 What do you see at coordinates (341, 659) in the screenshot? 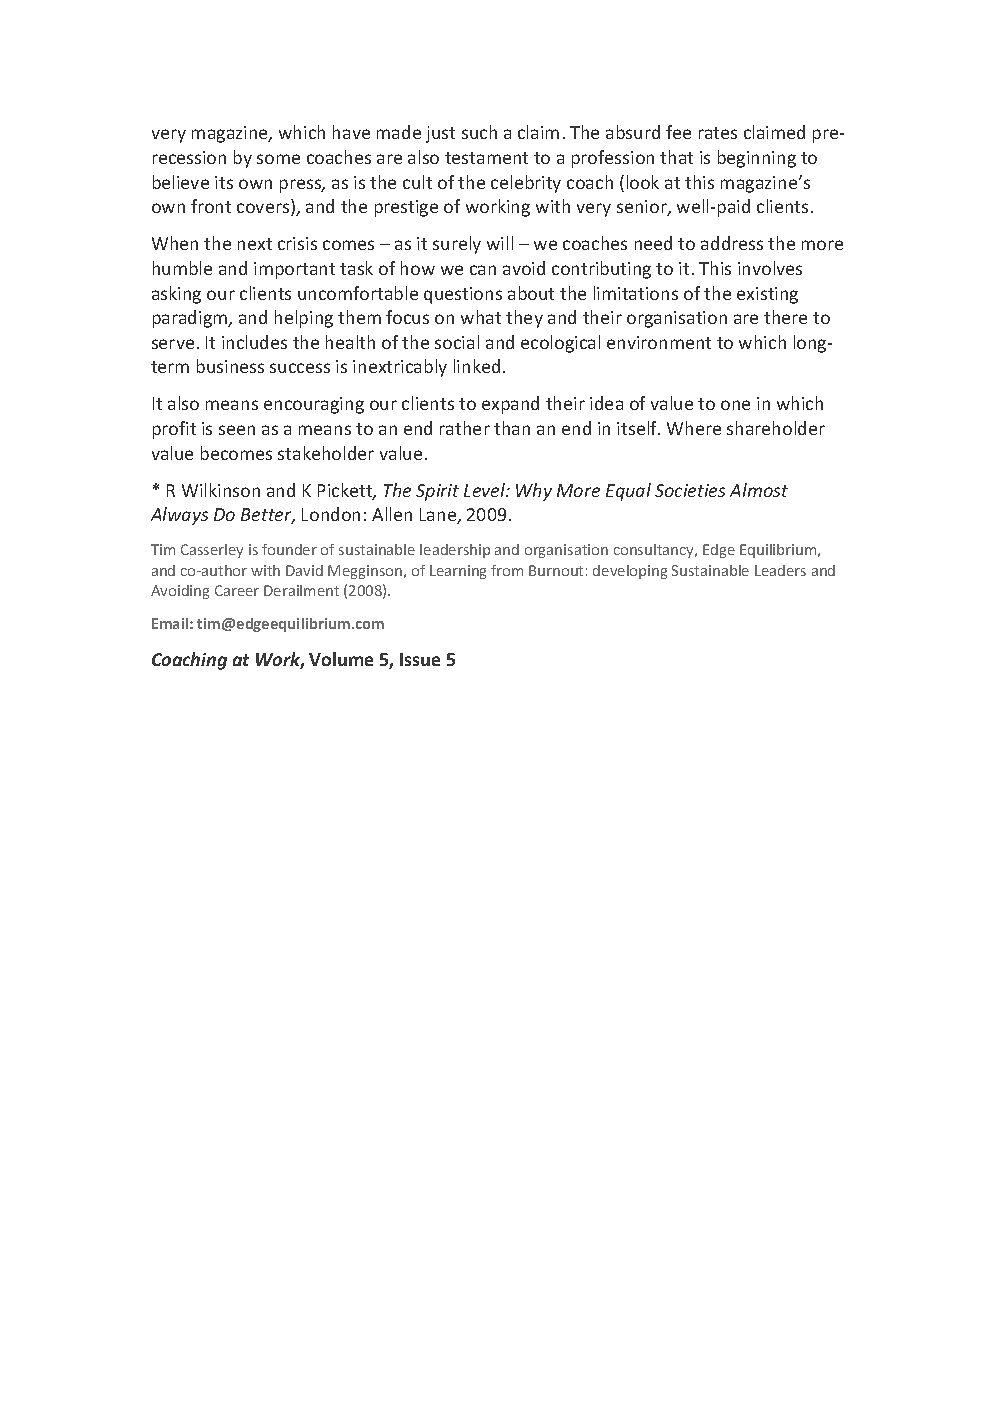
I see `Volume` at bounding box center [341, 659].
